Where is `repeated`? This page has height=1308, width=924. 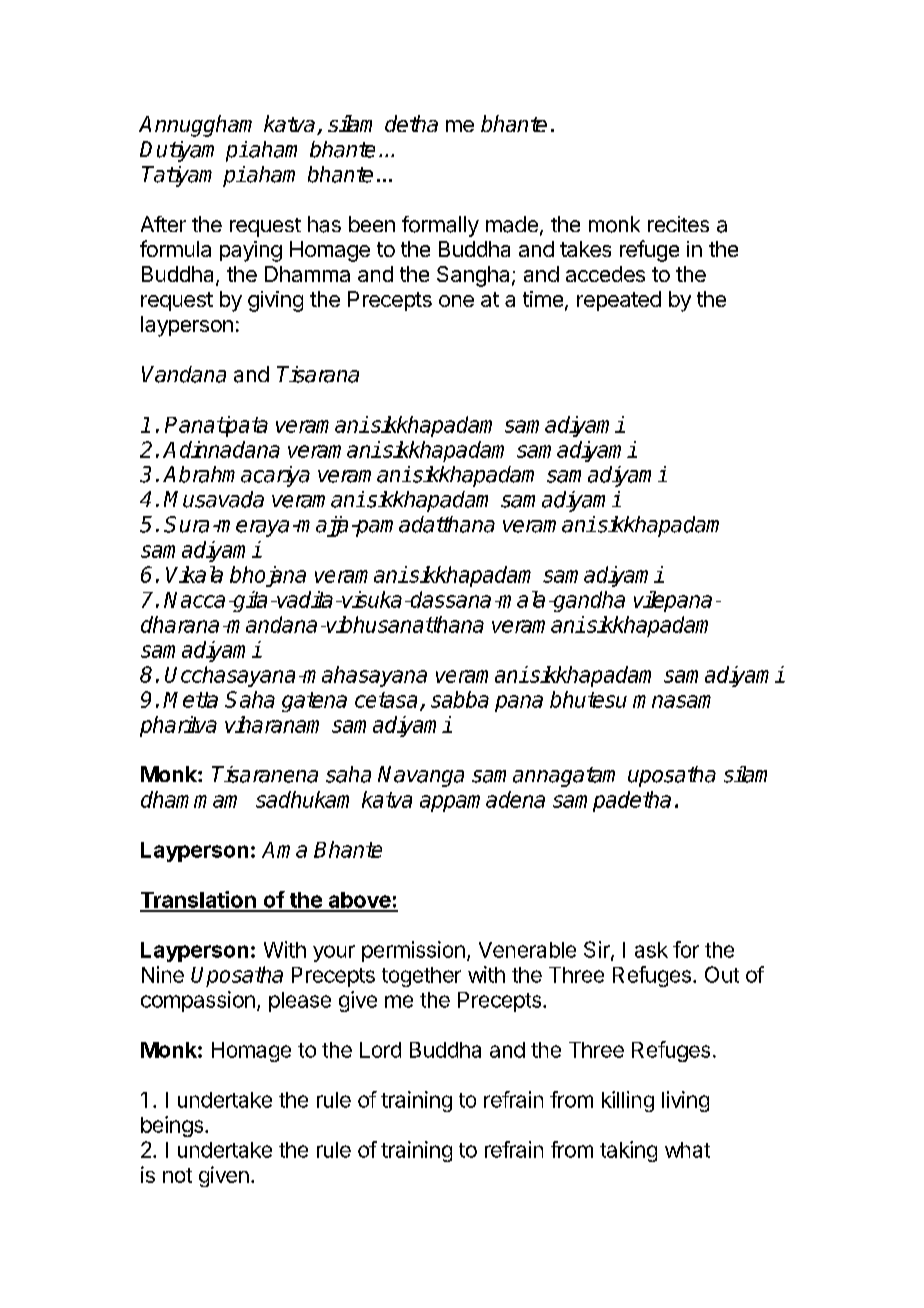
repeated is located at coordinates (619, 301).
